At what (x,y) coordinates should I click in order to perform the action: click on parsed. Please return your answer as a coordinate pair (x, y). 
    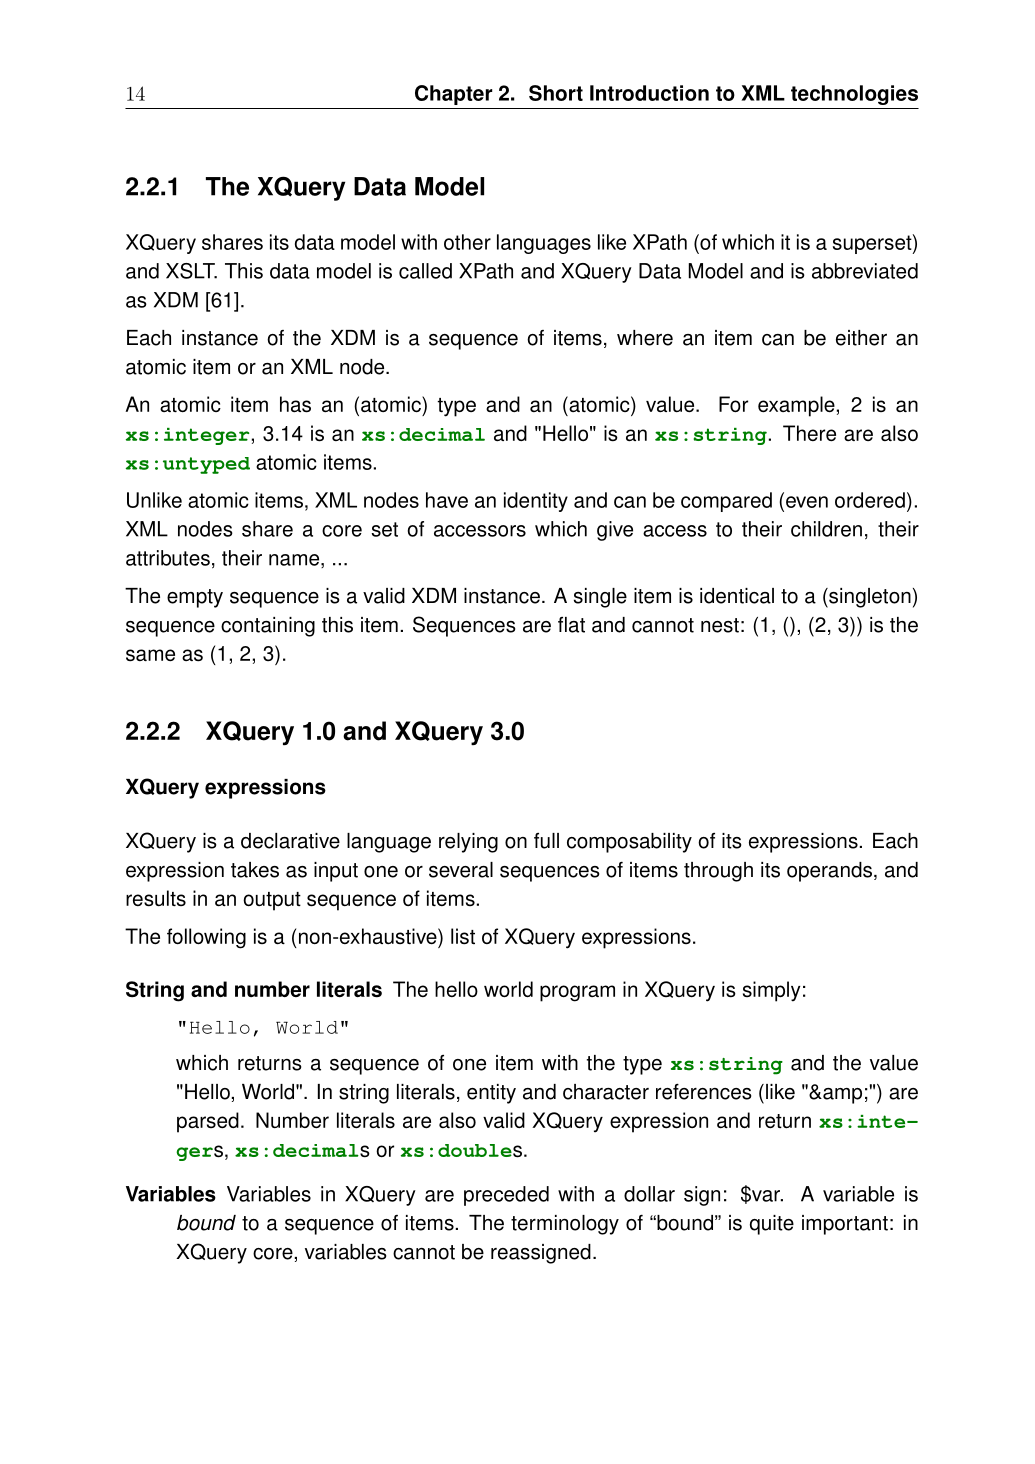
    Looking at the image, I should click on (208, 1122).
